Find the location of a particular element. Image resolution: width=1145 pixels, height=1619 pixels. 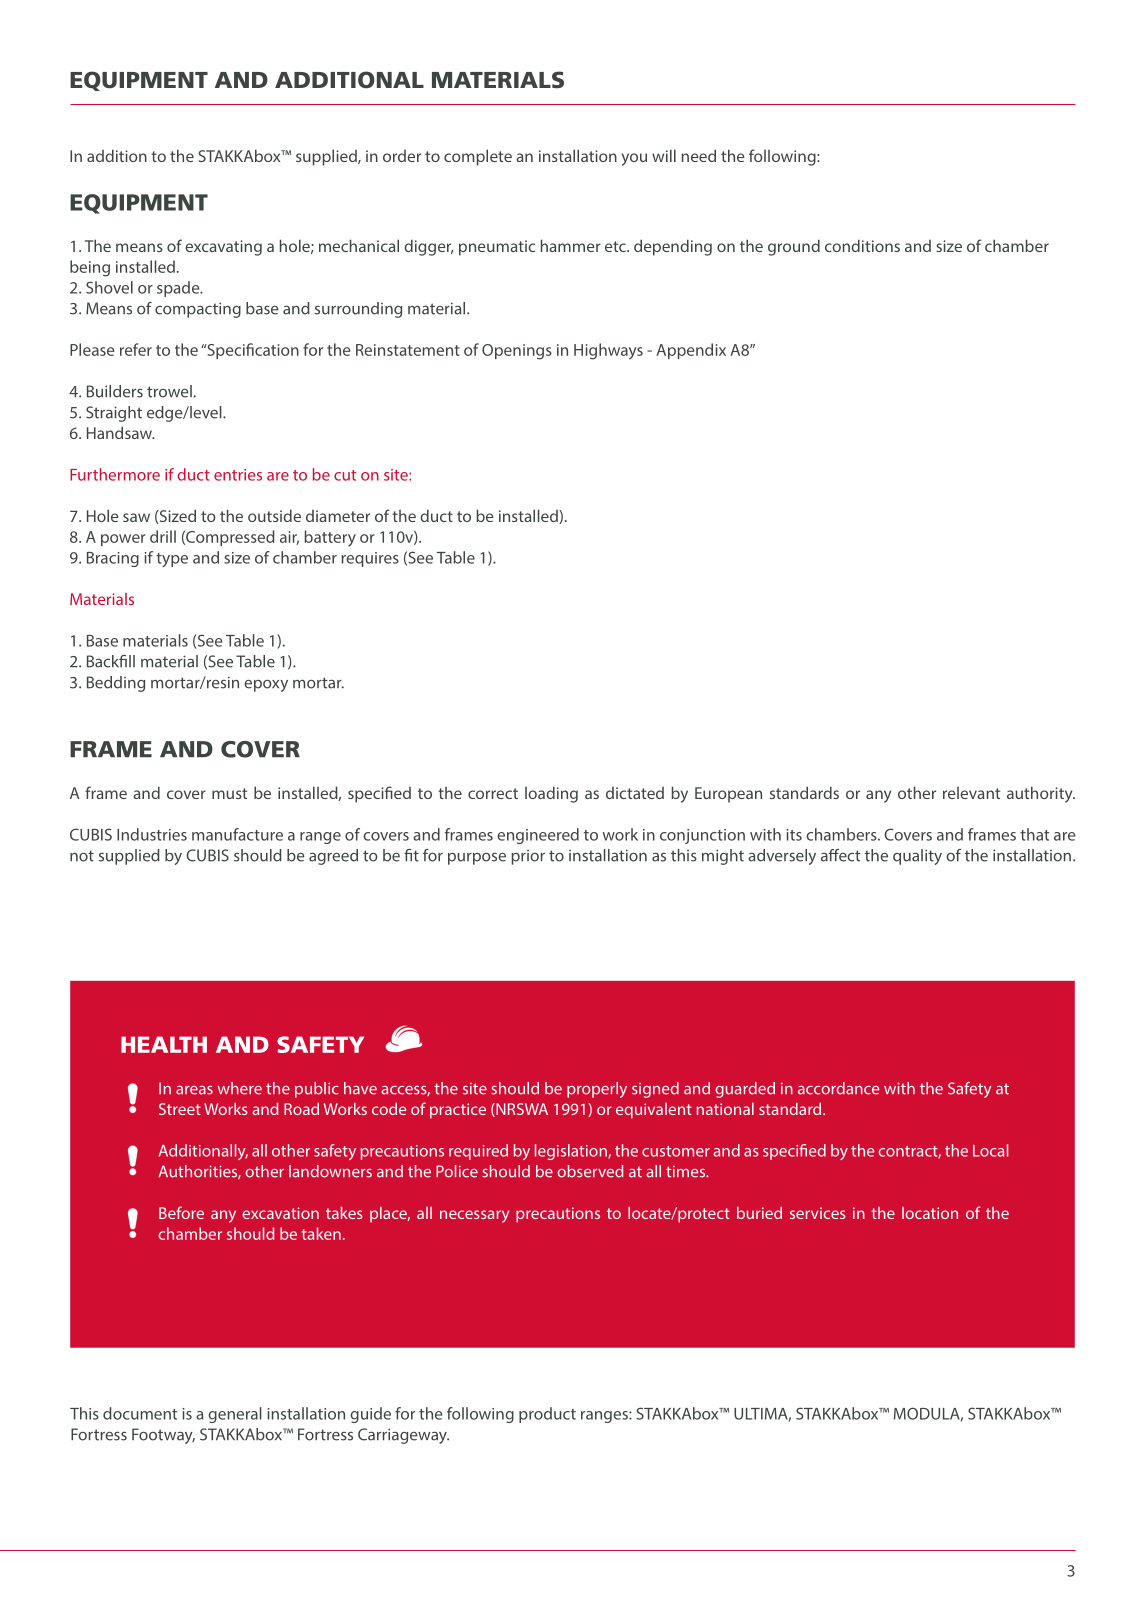

Carriageway is located at coordinates (403, 1436).
